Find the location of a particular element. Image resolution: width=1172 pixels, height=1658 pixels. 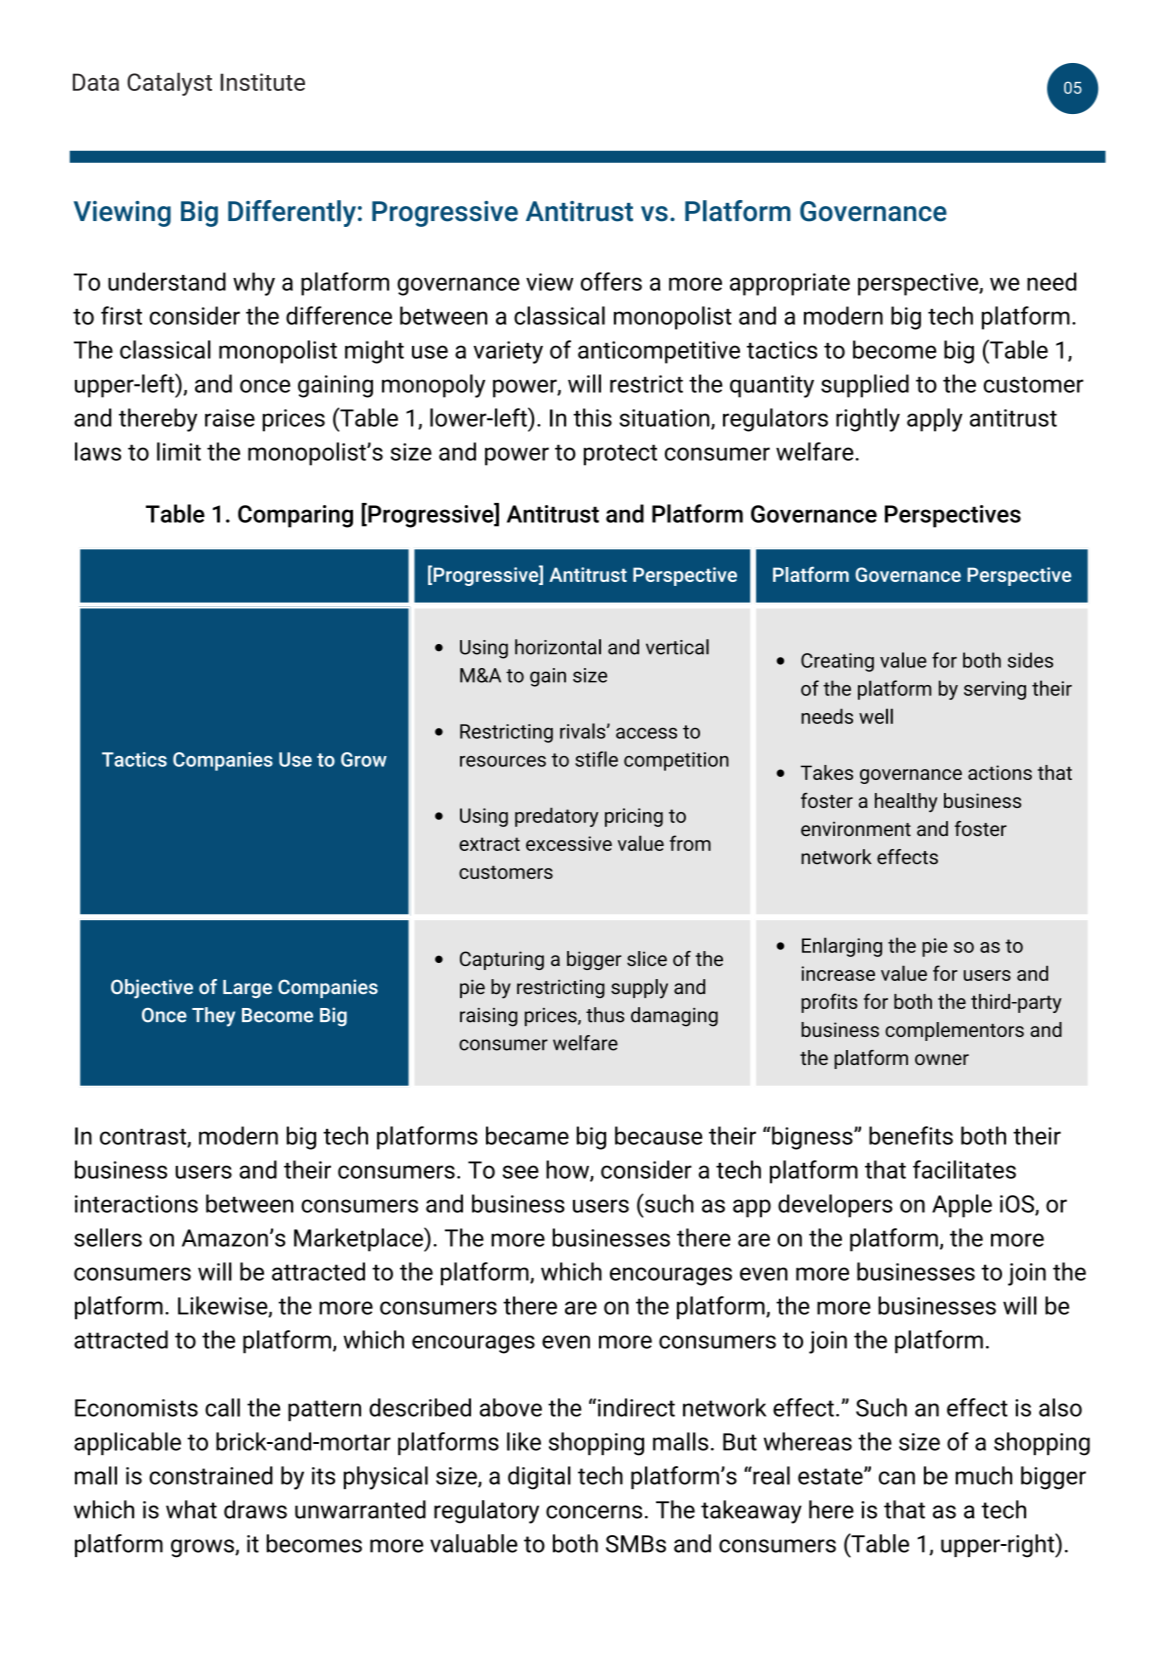

digital is located at coordinates (539, 1478).
